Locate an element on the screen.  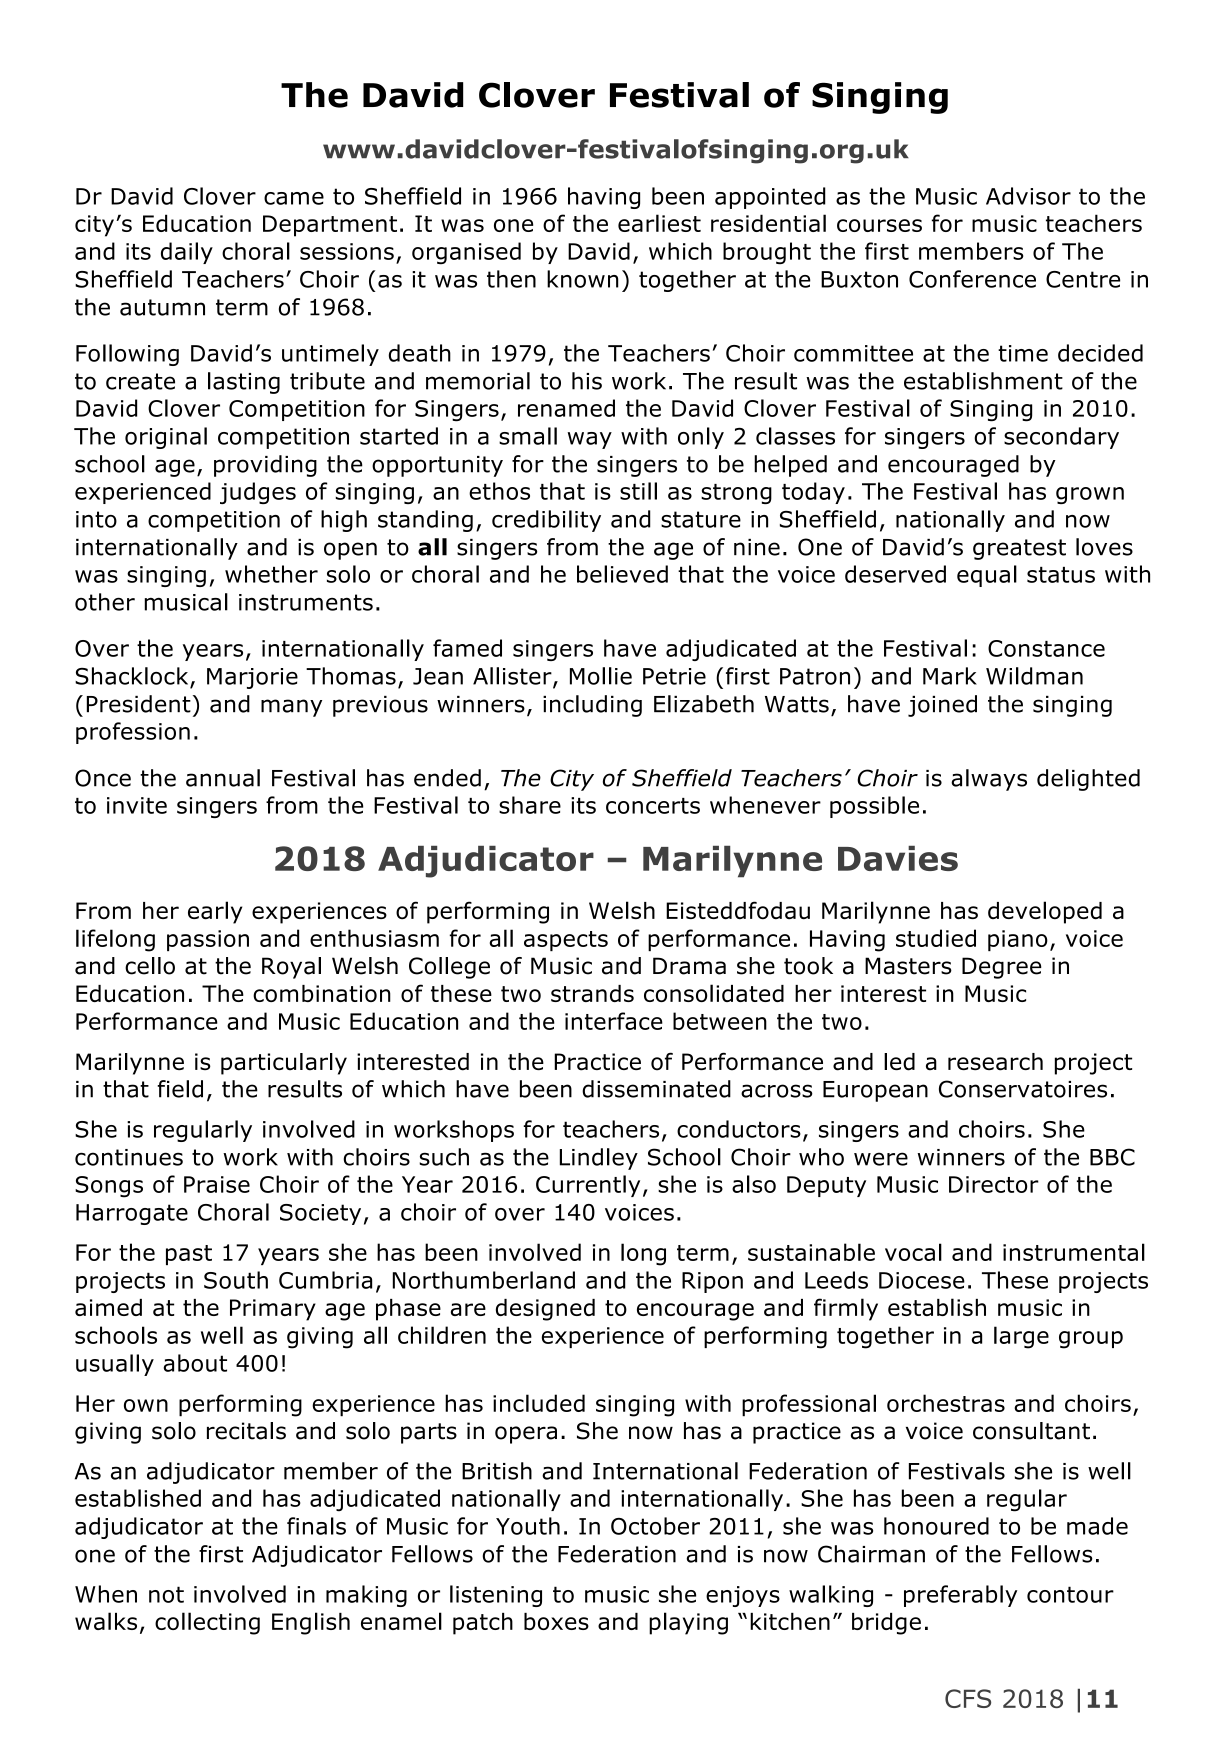
collecting is located at coordinates (207, 1623).
